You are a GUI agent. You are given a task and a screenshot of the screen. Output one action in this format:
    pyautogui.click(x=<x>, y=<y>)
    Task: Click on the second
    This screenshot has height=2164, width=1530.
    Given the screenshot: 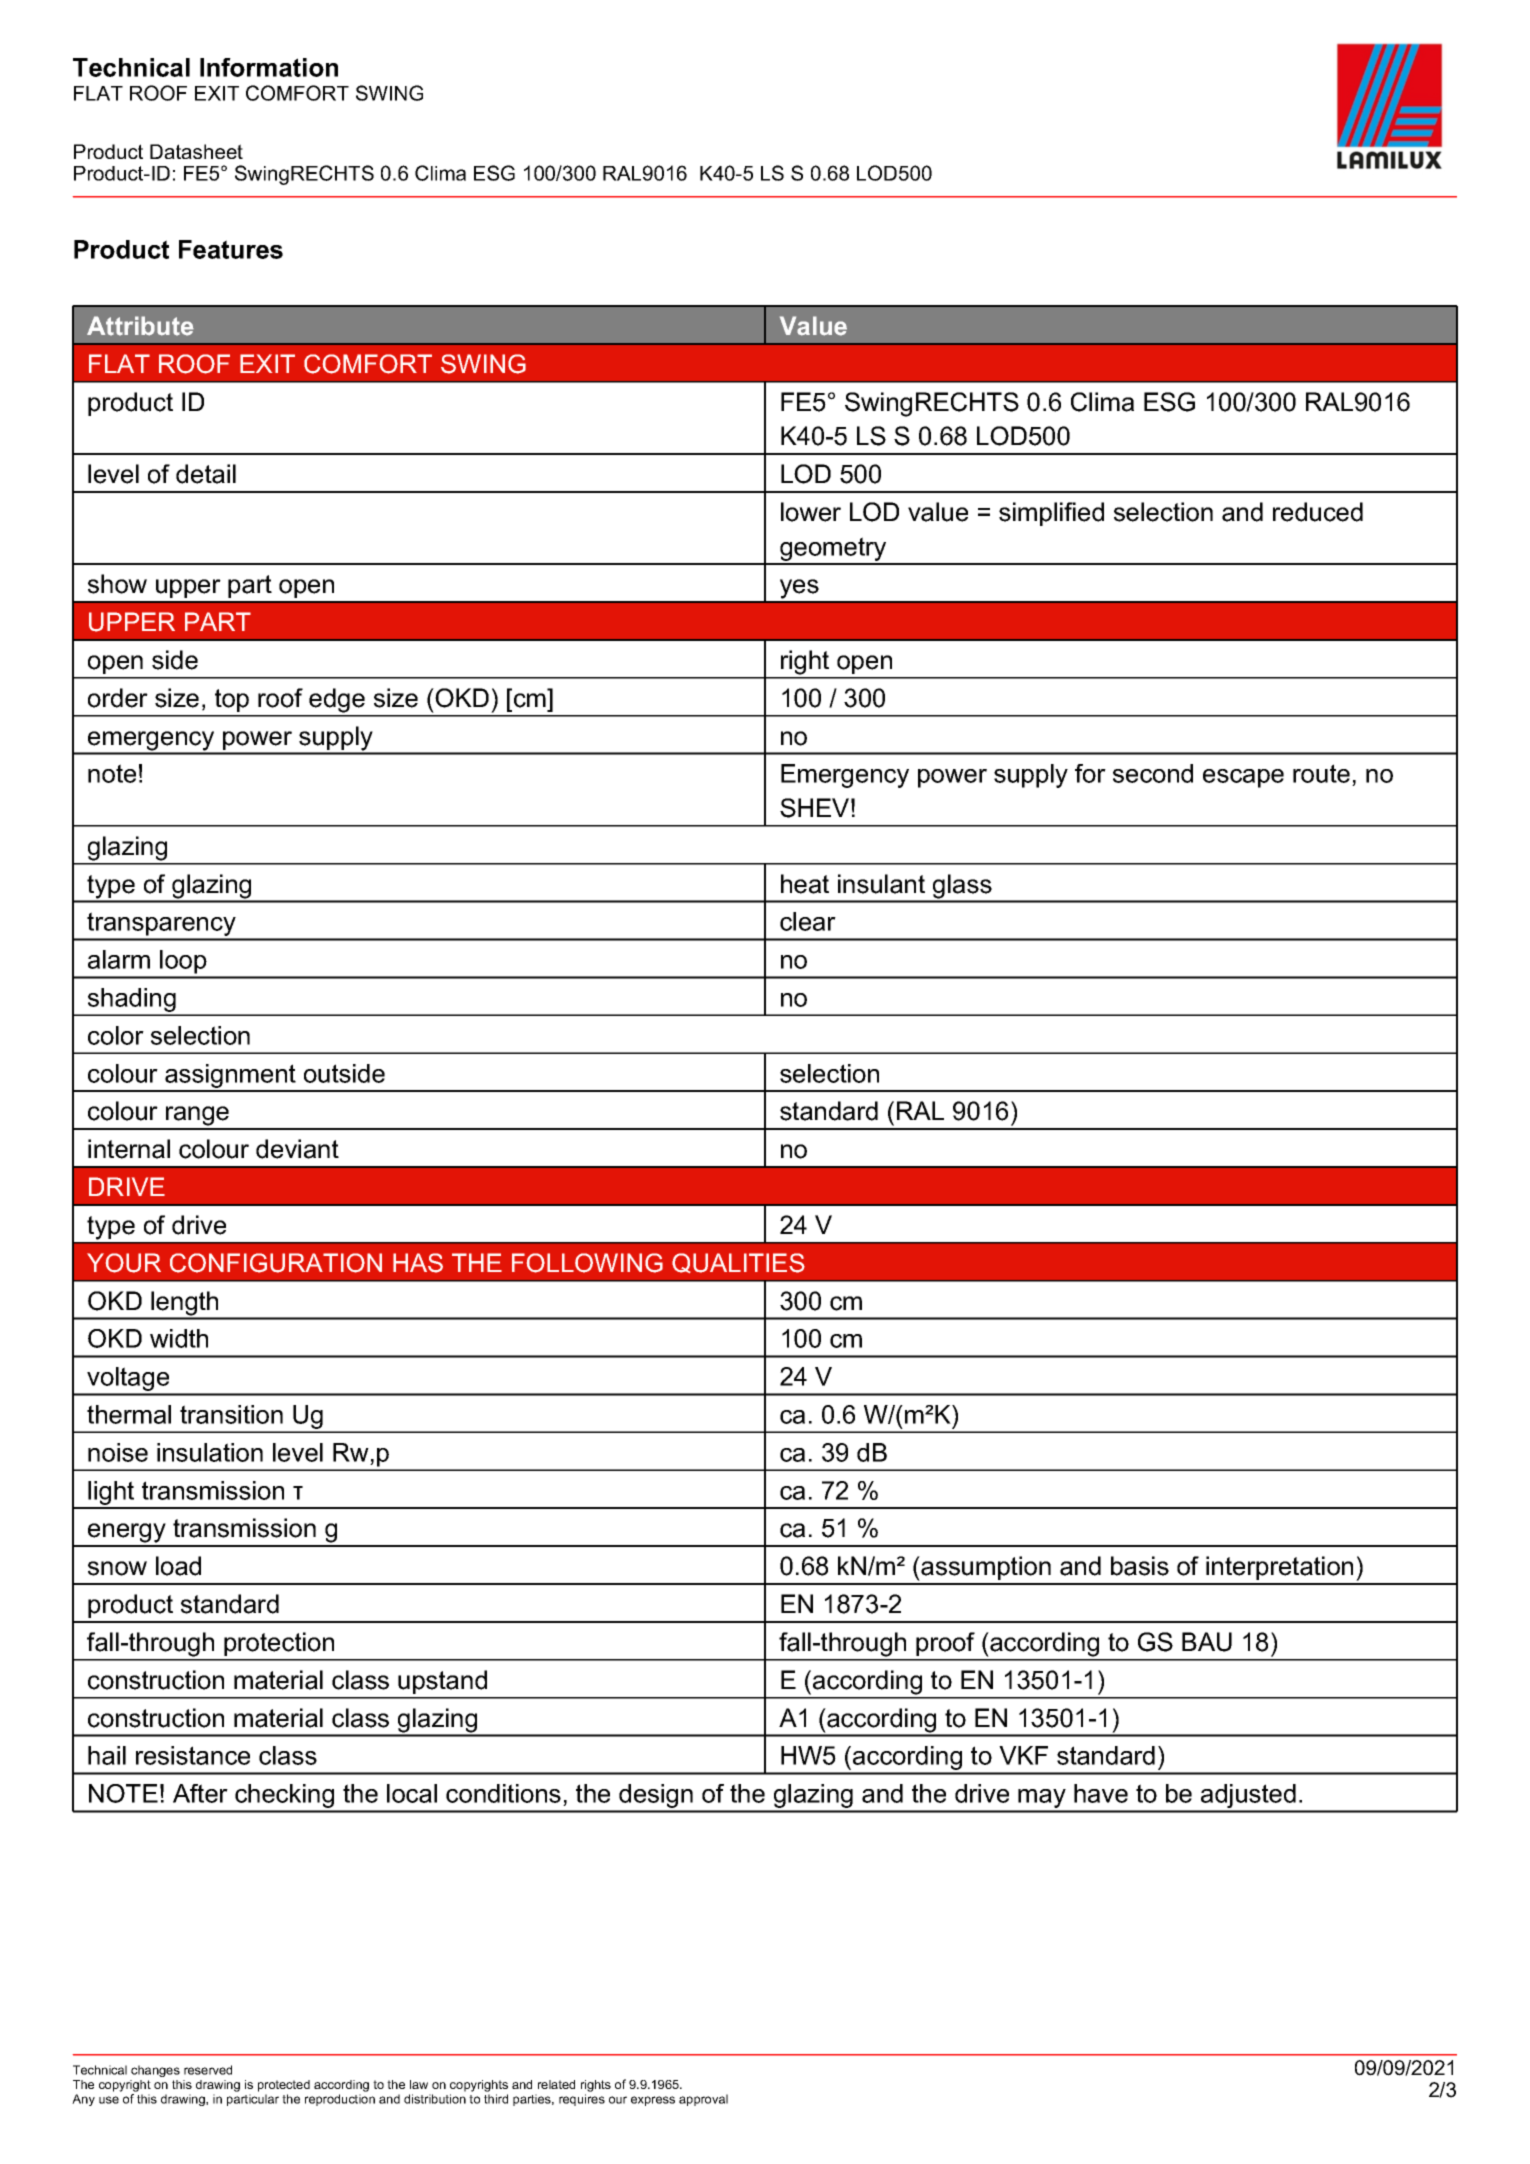 What is the action you would take?
    pyautogui.click(x=1153, y=773)
